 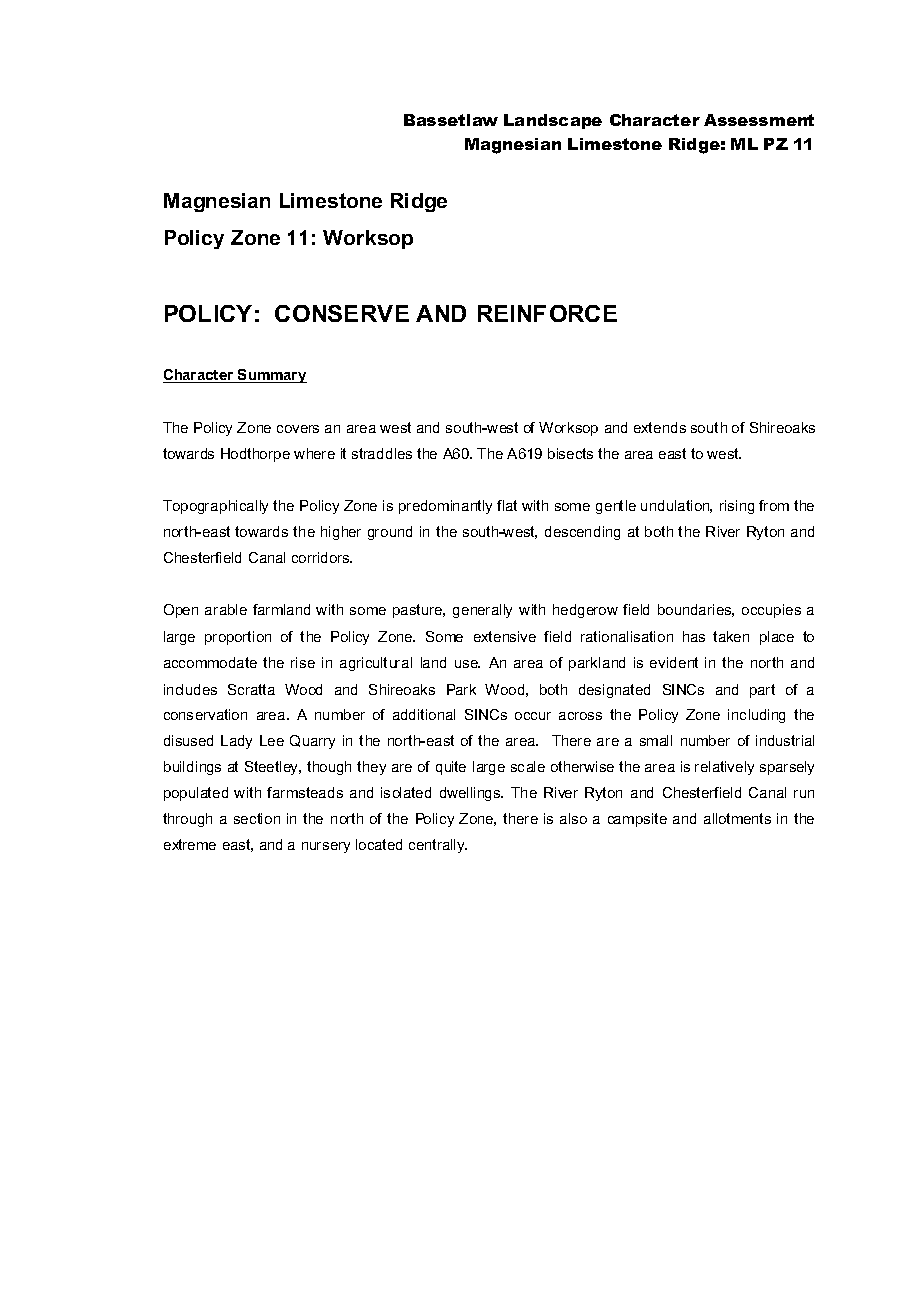 I want to click on where, so click(x=314, y=453).
